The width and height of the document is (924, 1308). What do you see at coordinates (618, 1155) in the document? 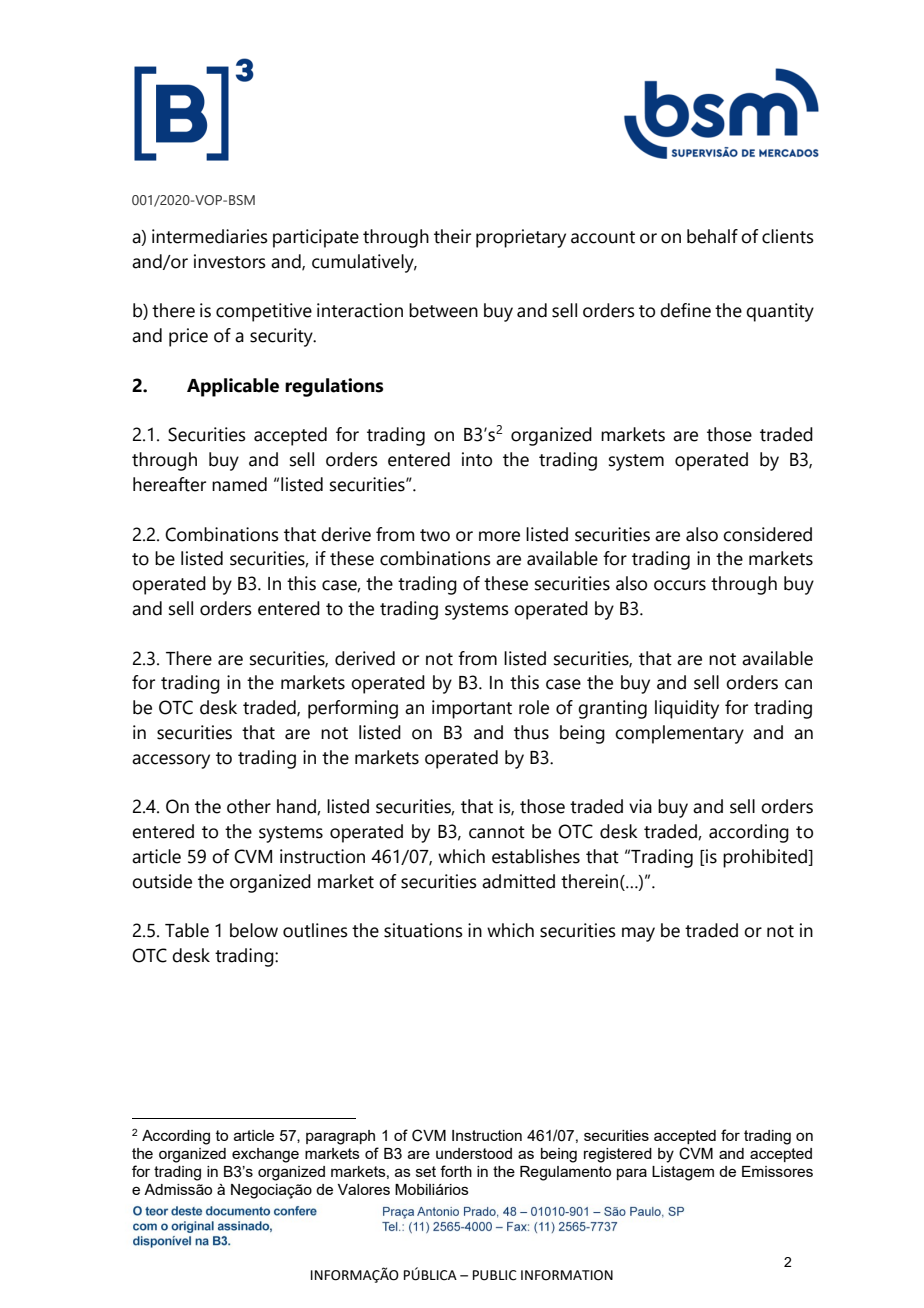
I see `registered` at bounding box center [618, 1155].
